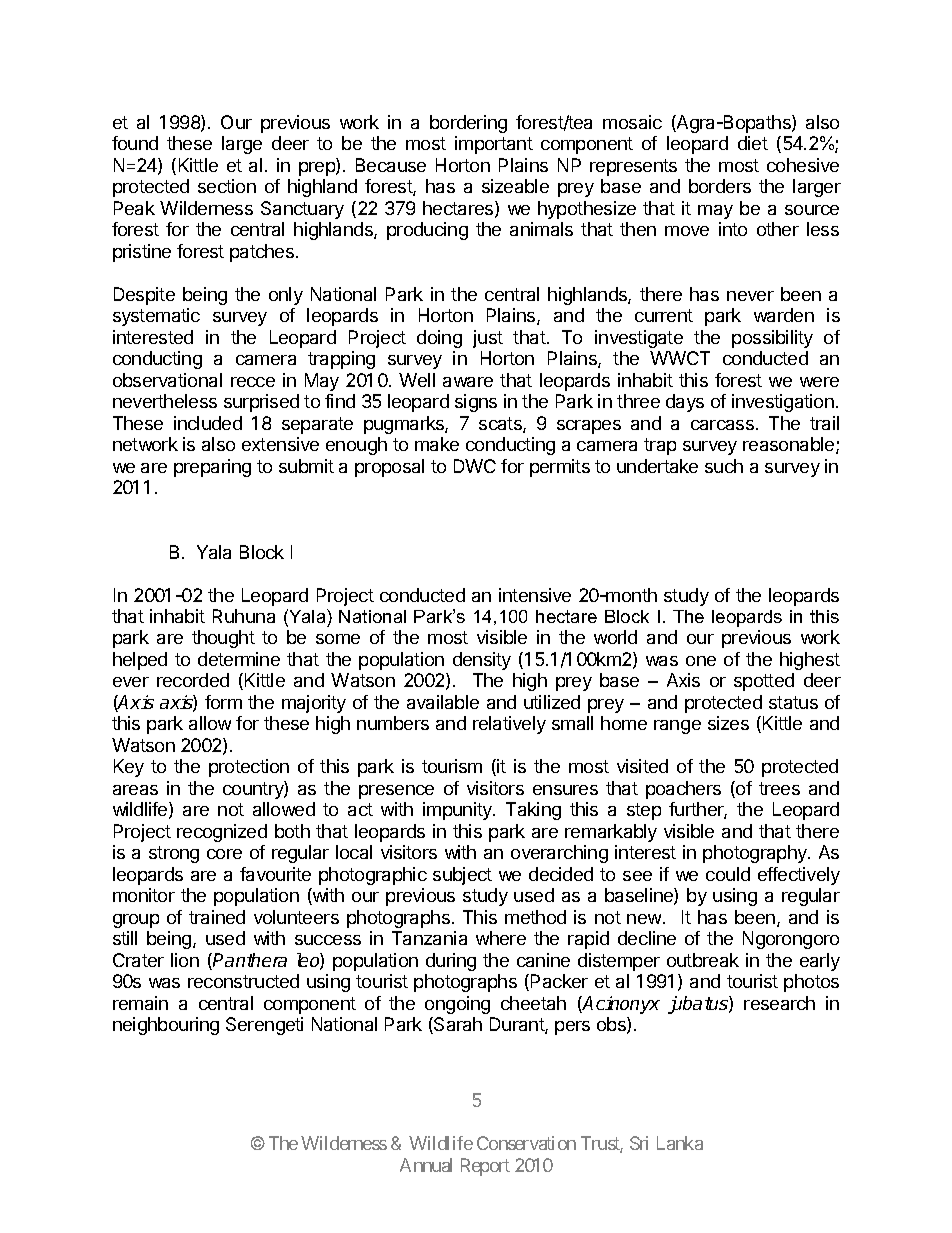 The height and width of the document is (1233, 952). What do you see at coordinates (208, 423) in the document?
I see `included` at bounding box center [208, 423].
